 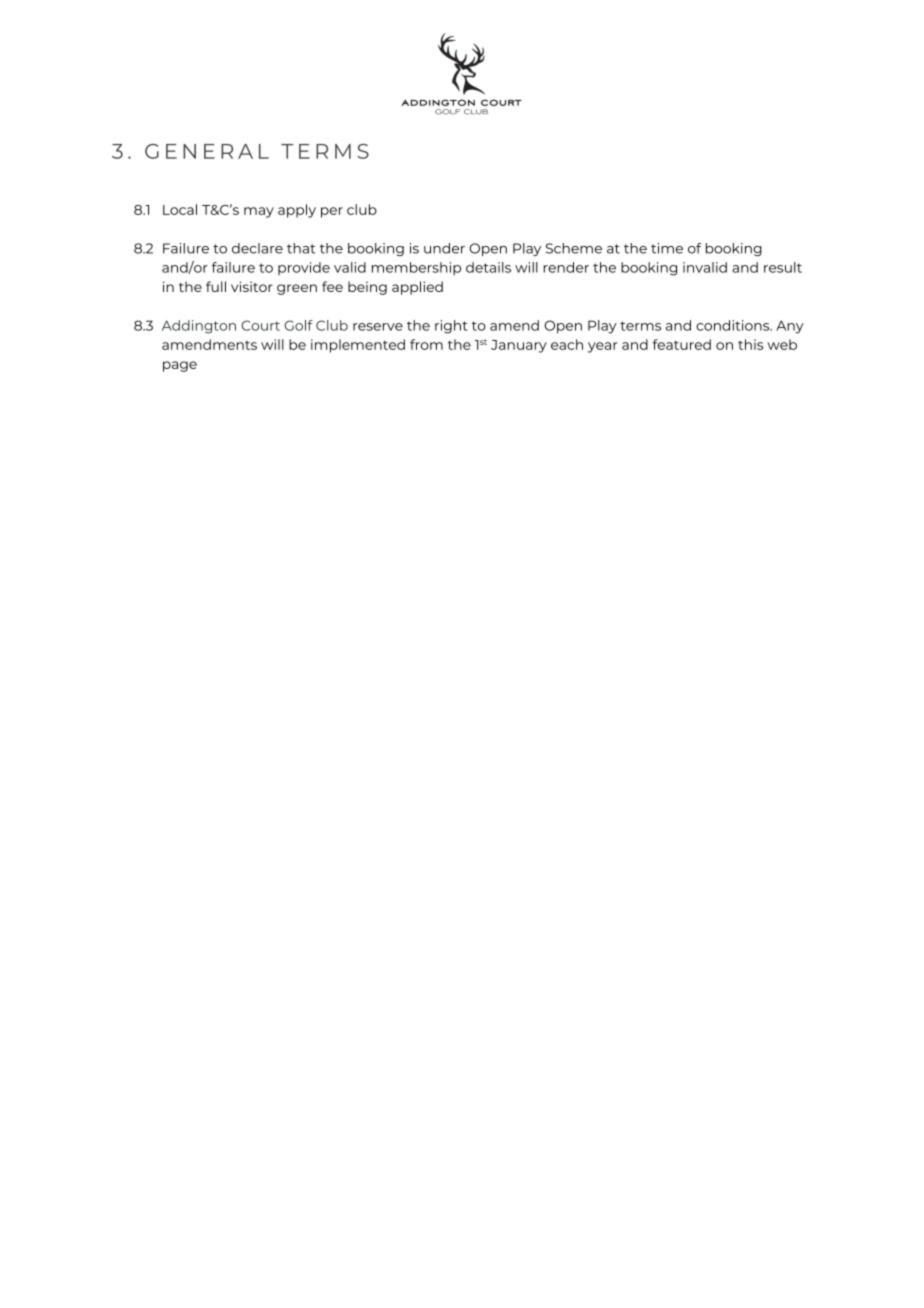 What do you see at coordinates (207, 151) in the screenshot?
I see `GENERAL` at bounding box center [207, 151].
